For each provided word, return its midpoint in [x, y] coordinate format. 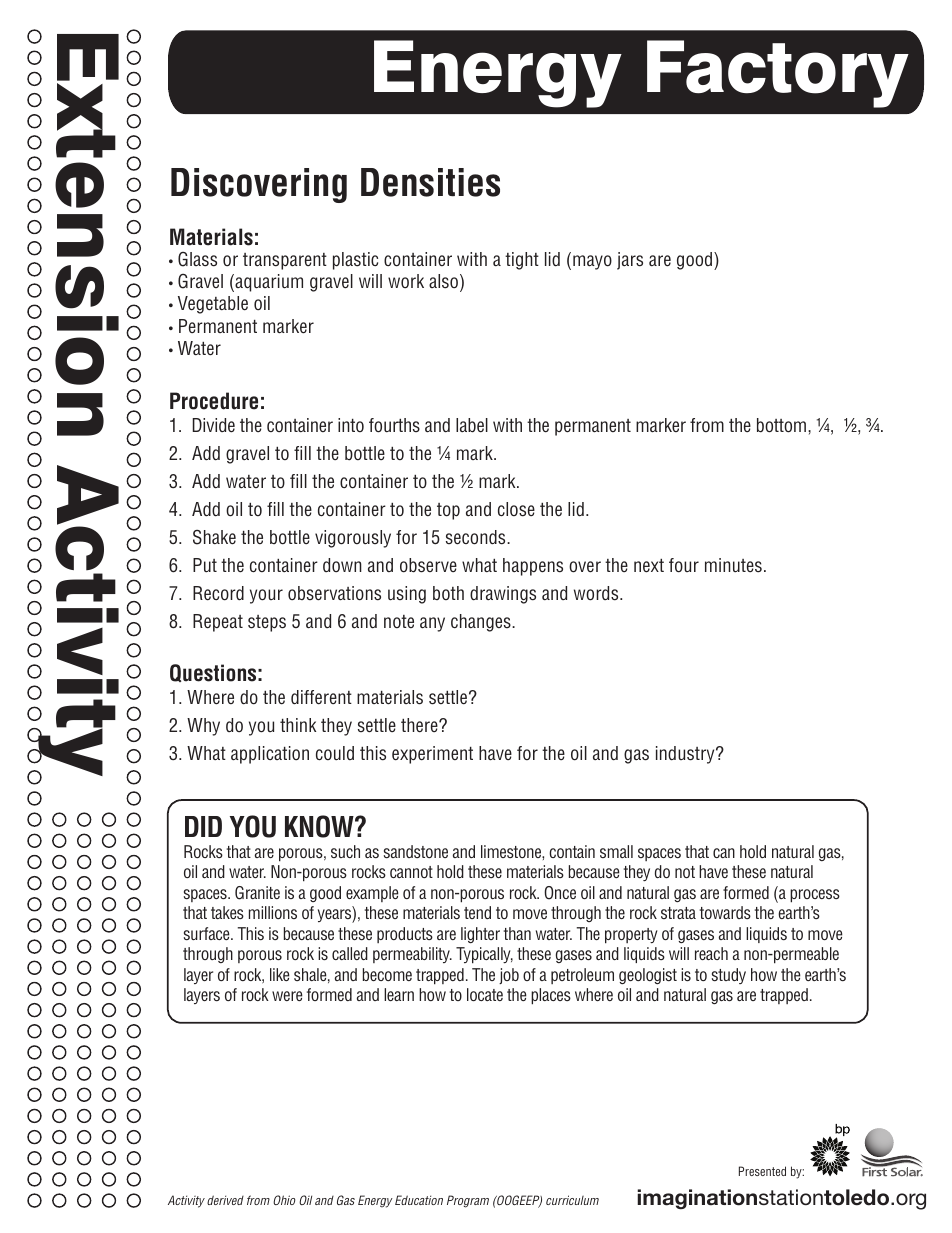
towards [725, 912]
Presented [762, 1171]
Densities [430, 182]
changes [482, 623]
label [472, 425]
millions [273, 912]
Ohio [284, 1200]
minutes [733, 565]
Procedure [214, 401]
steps [267, 623]
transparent [285, 261]
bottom [783, 425]
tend [477, 912]
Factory [778, 74]
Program [468, 1201]
